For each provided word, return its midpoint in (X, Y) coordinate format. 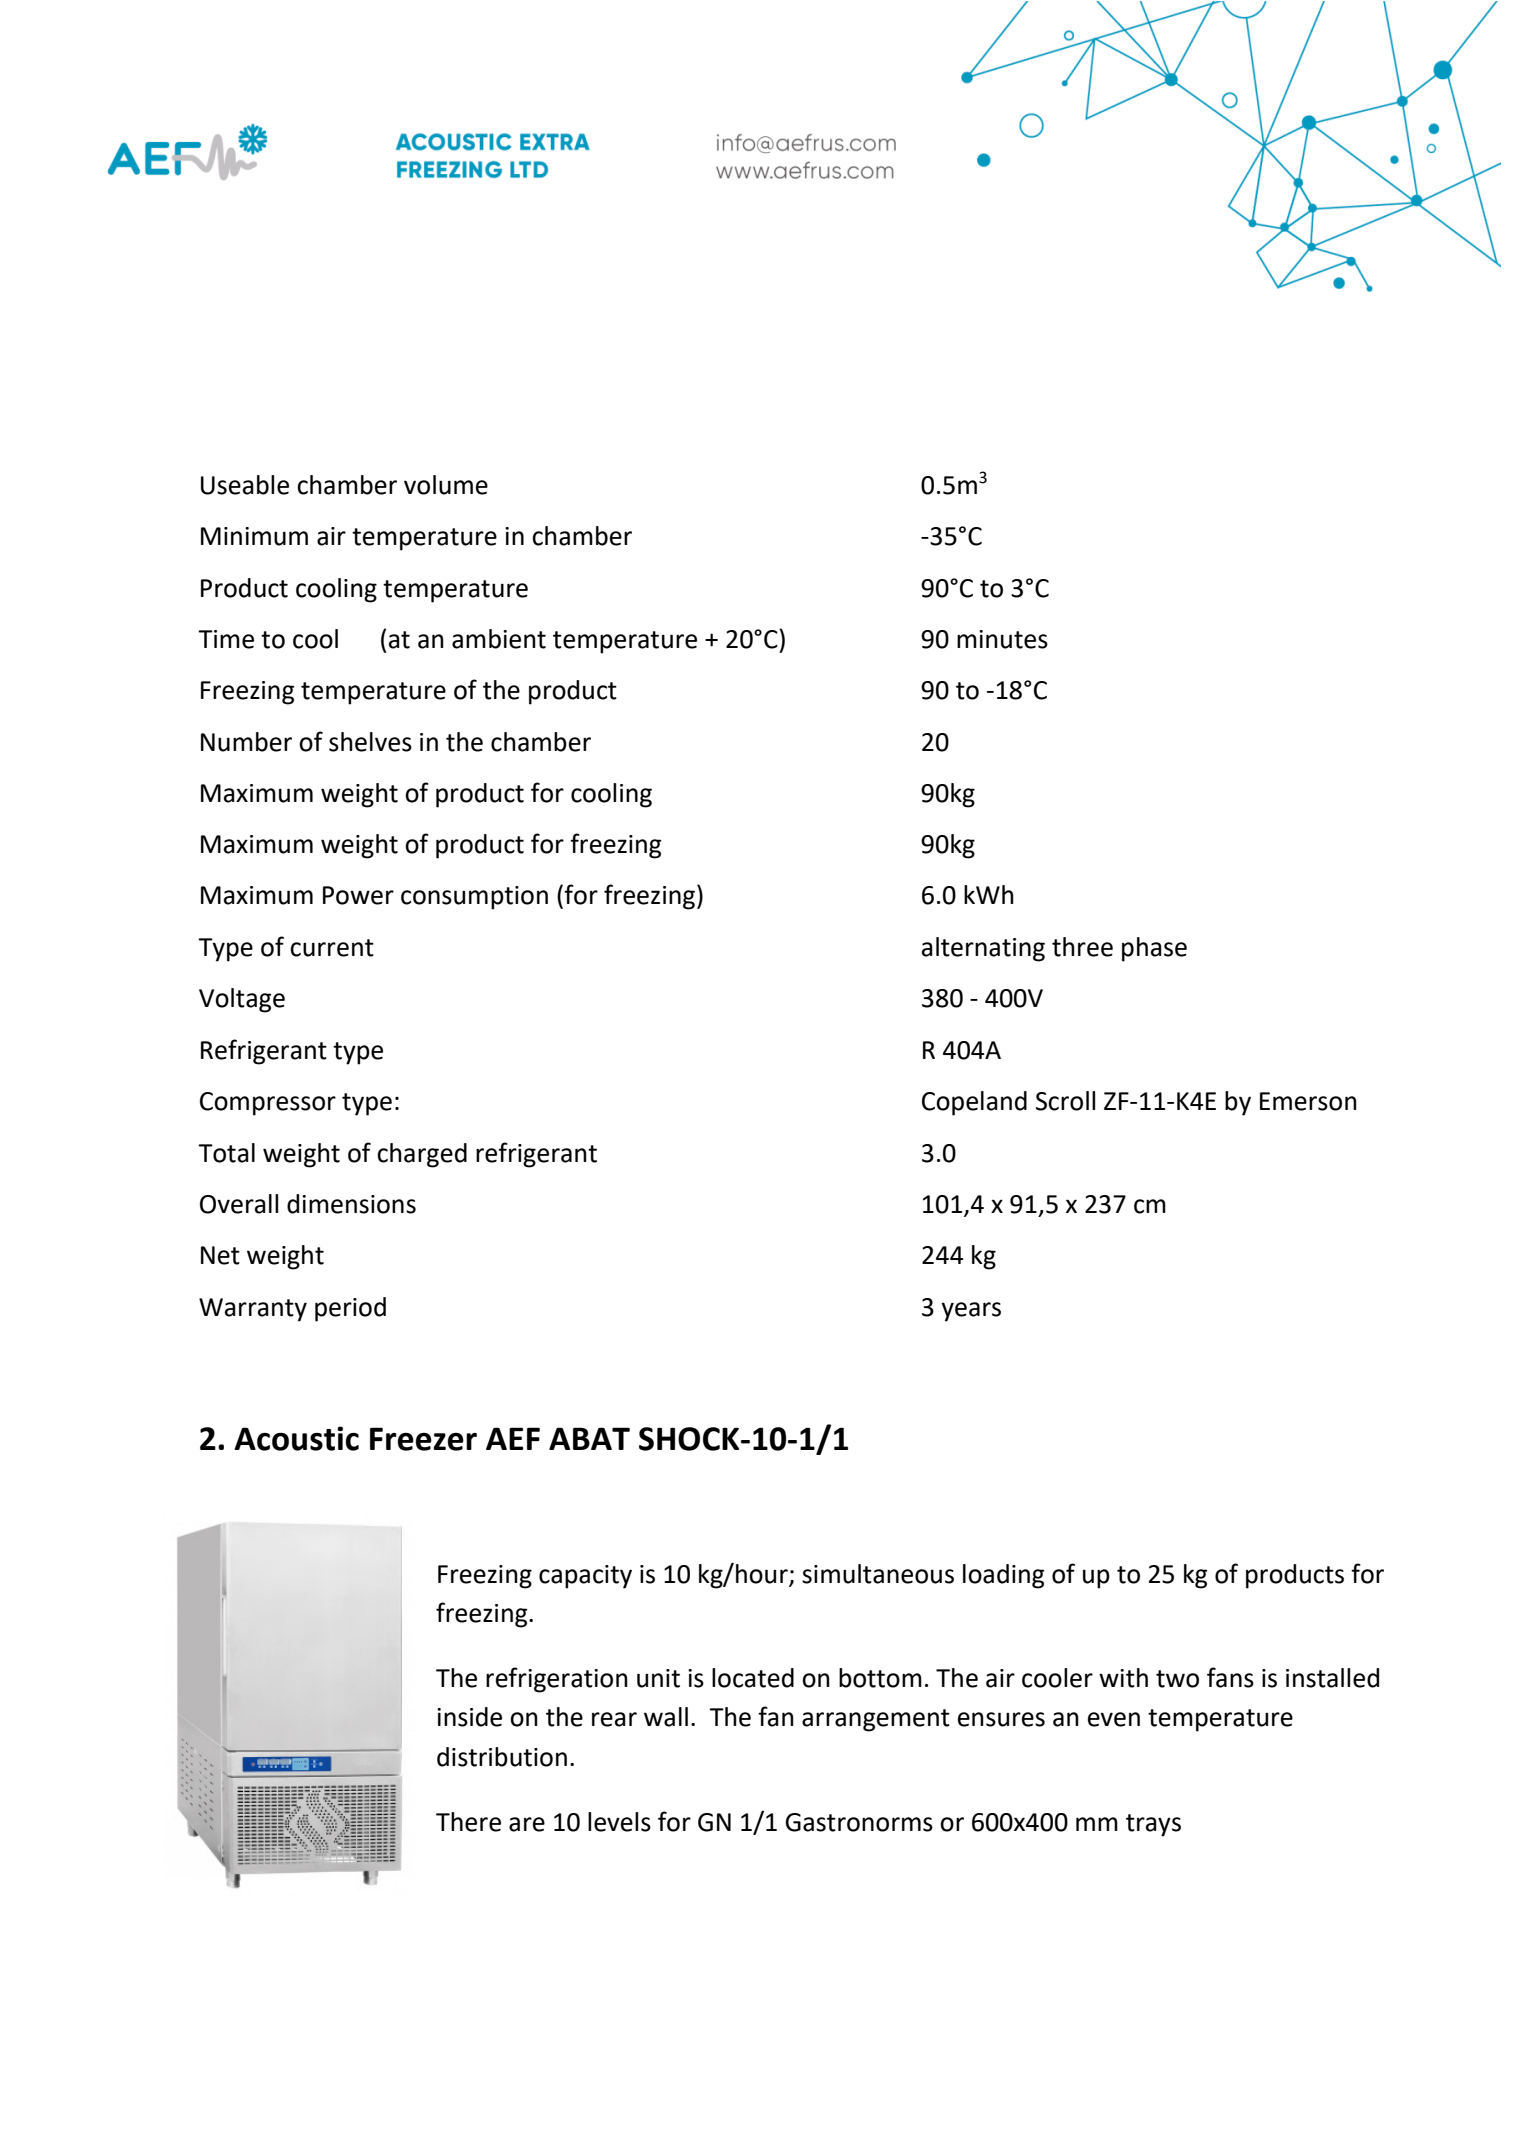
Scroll (1065, 1101)
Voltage (242, 1000)
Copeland (974, 1103)
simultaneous (878, 1574)
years (971, 1312)
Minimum (254, 536)
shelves (370, 742)
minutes (1002, 639)
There (468, 1822)
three (1082, 947)
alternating (983, 949)
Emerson (1308, 1101)
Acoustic (296, 1438)
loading (1004, 1576)
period (350, 1309)
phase (1154, 949)
